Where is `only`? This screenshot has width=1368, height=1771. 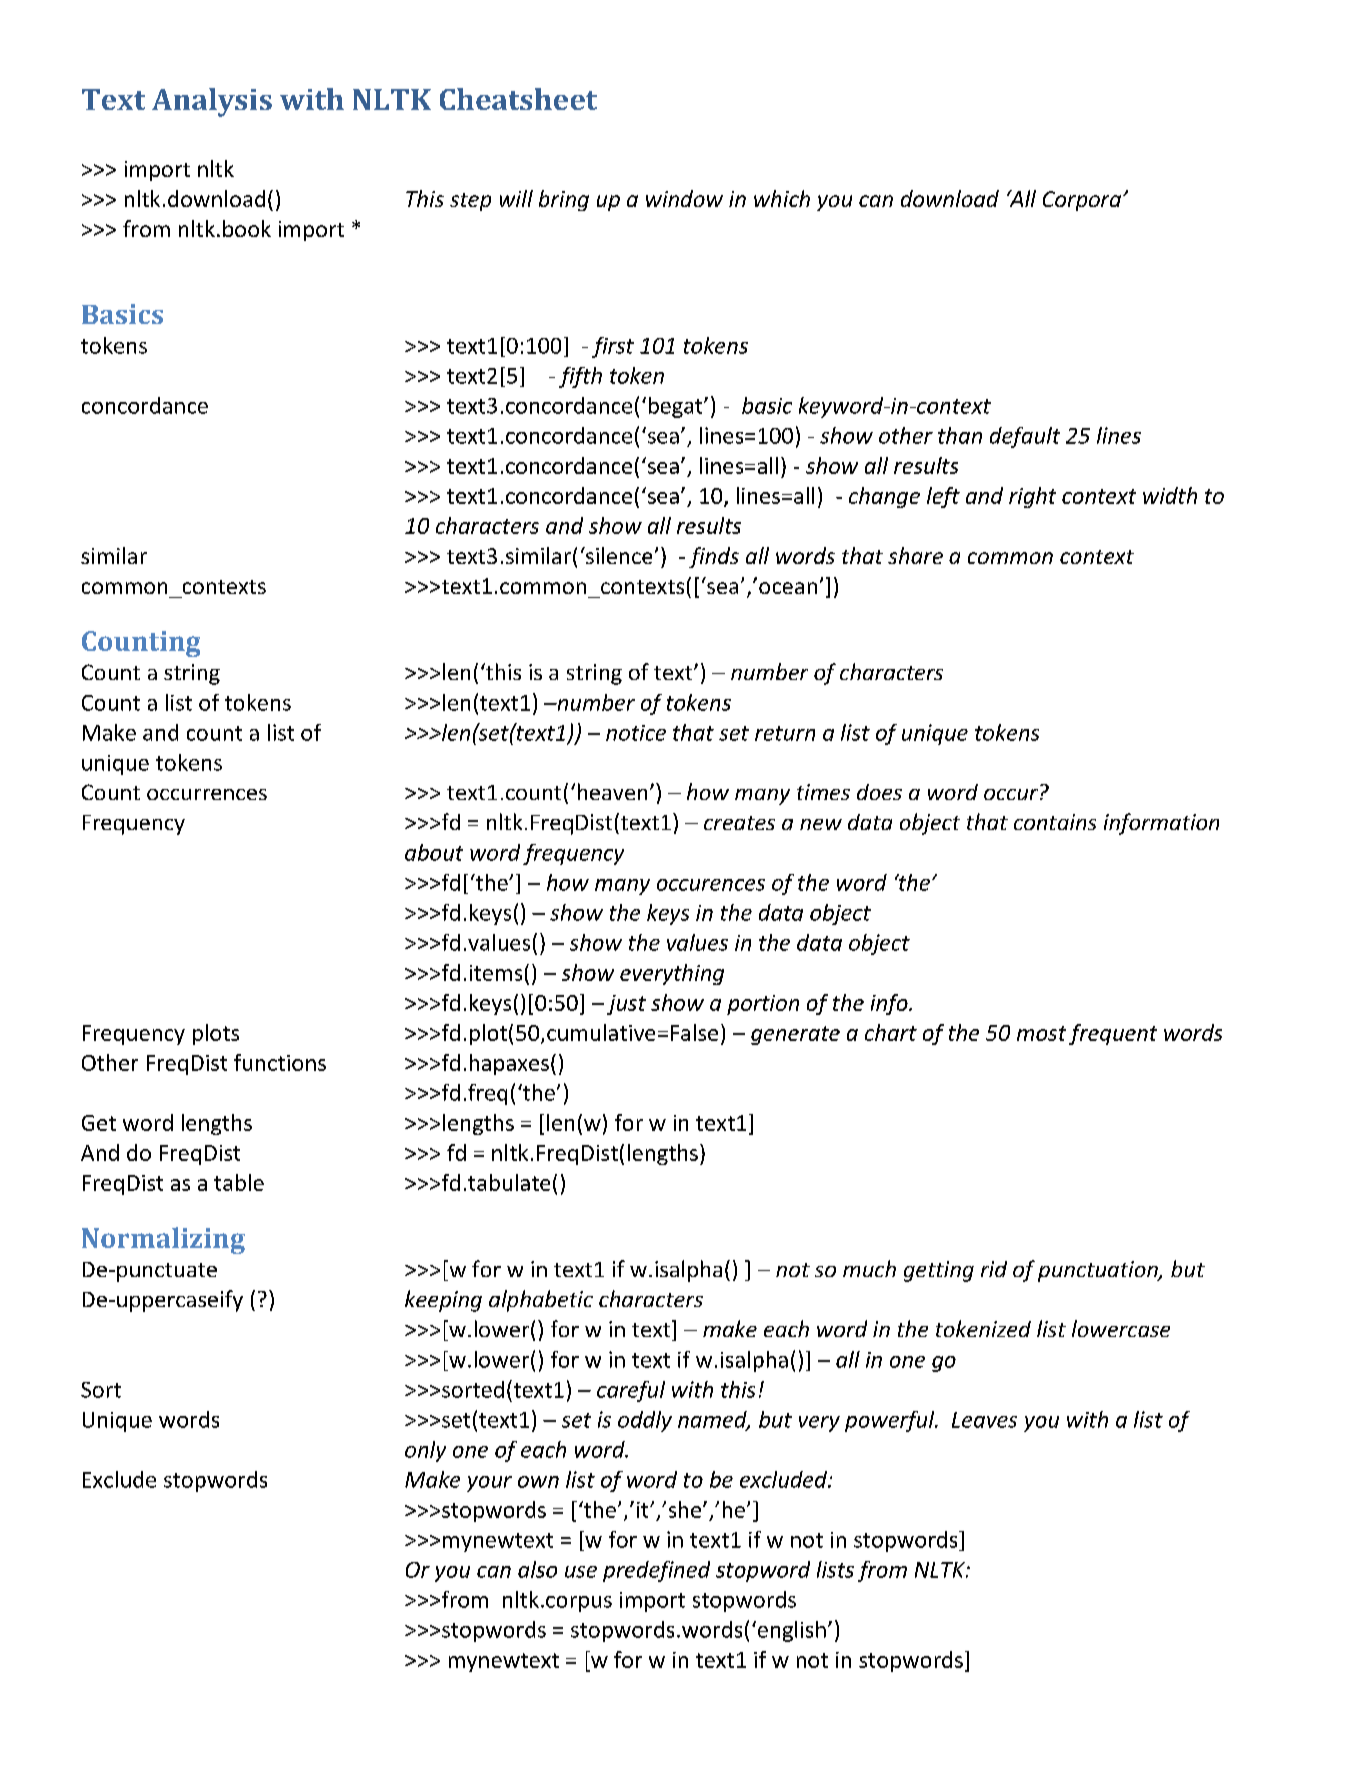
only is located at coordinates (425, 1451).
